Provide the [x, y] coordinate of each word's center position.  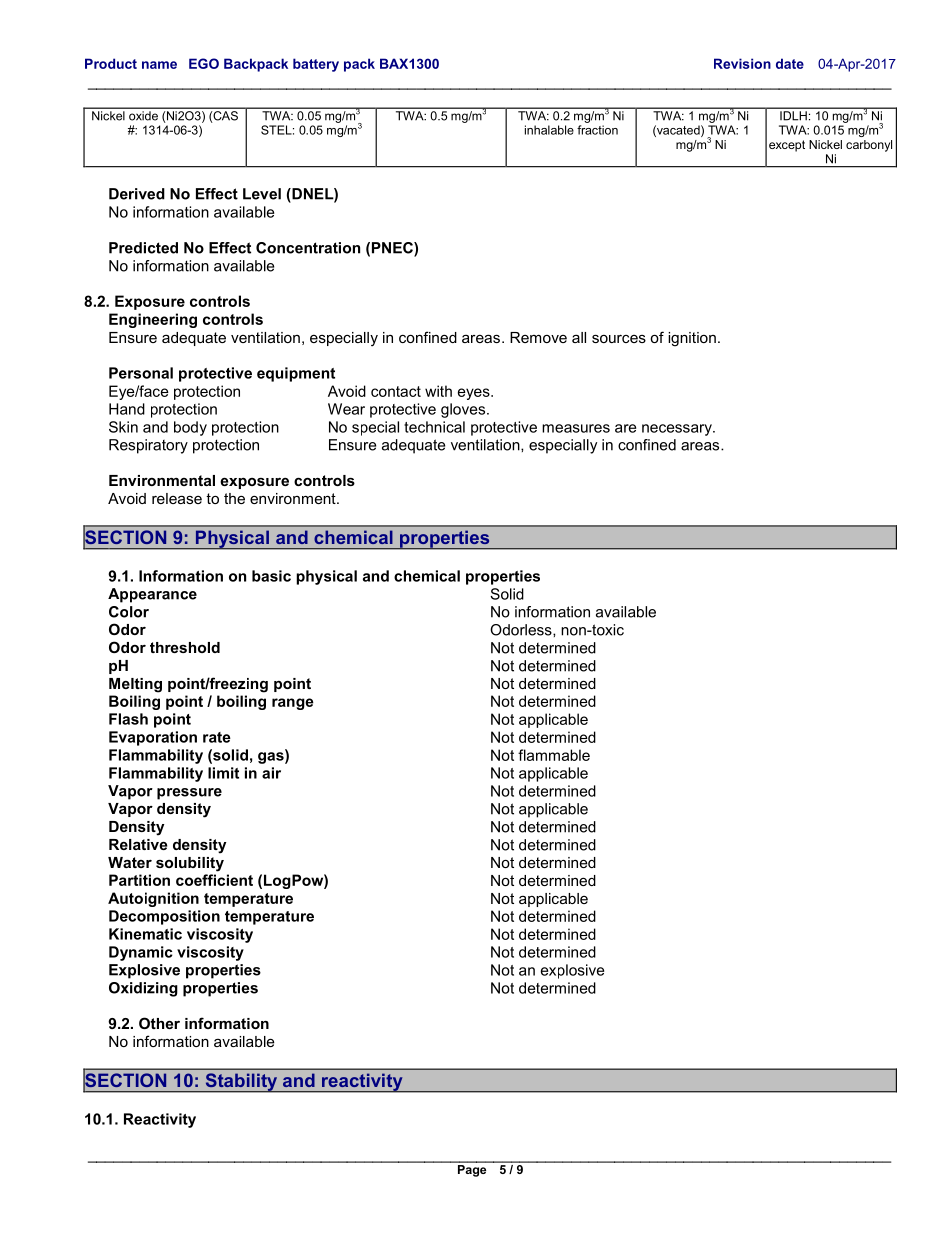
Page [472, 1169]
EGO [204, 63]
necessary [678, 430]
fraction [597, 130]
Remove [538, 337]
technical [434, 427]
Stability [241, 1083]
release [177, 498]
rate [217, 737]
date [790, 63]
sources [619, 338]
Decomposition [164, 917]
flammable [554, 755]
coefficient [214, 880]
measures [576, 428]
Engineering [153, 320]
